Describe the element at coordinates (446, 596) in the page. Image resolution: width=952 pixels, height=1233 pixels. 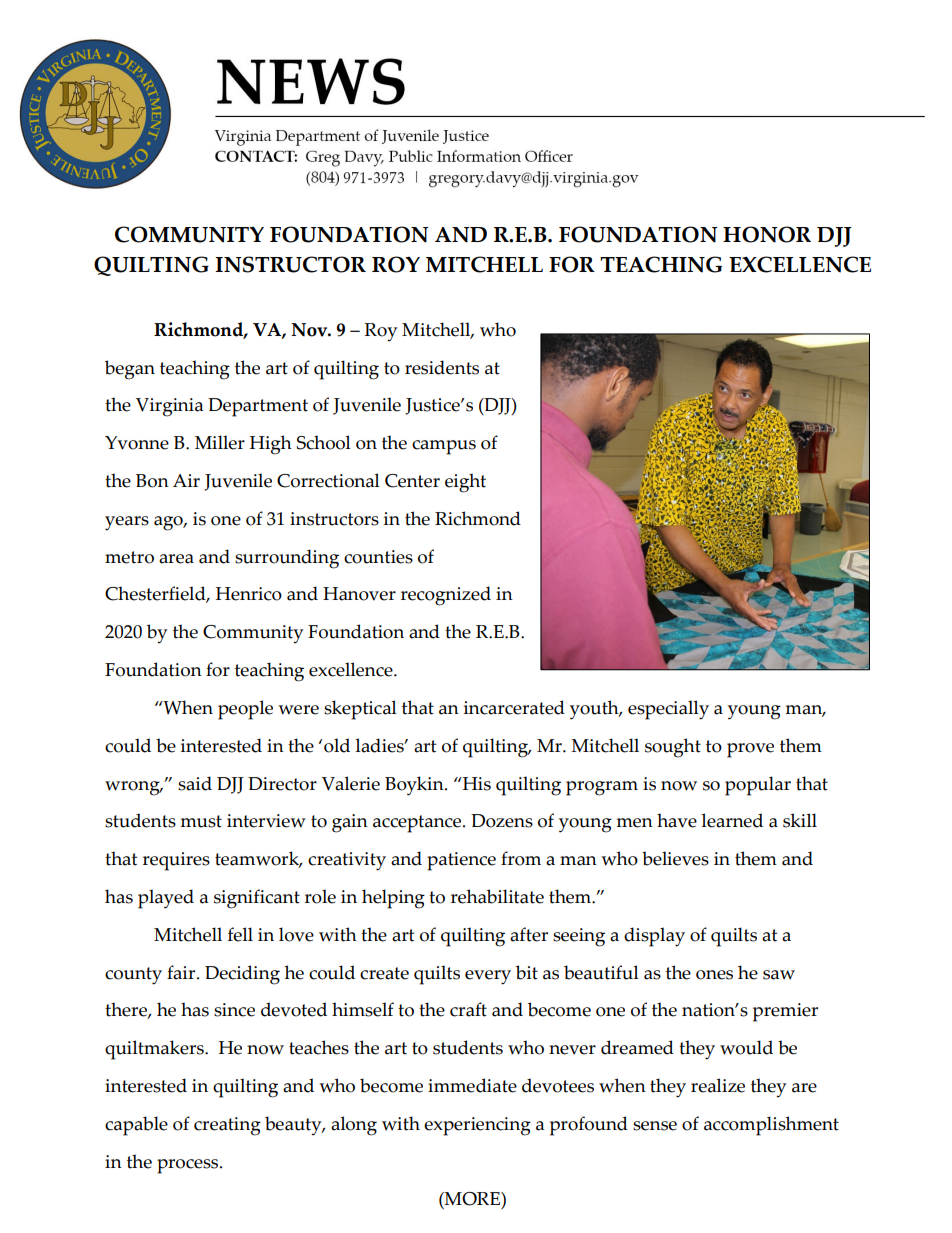
I see `recognized` at that location.
